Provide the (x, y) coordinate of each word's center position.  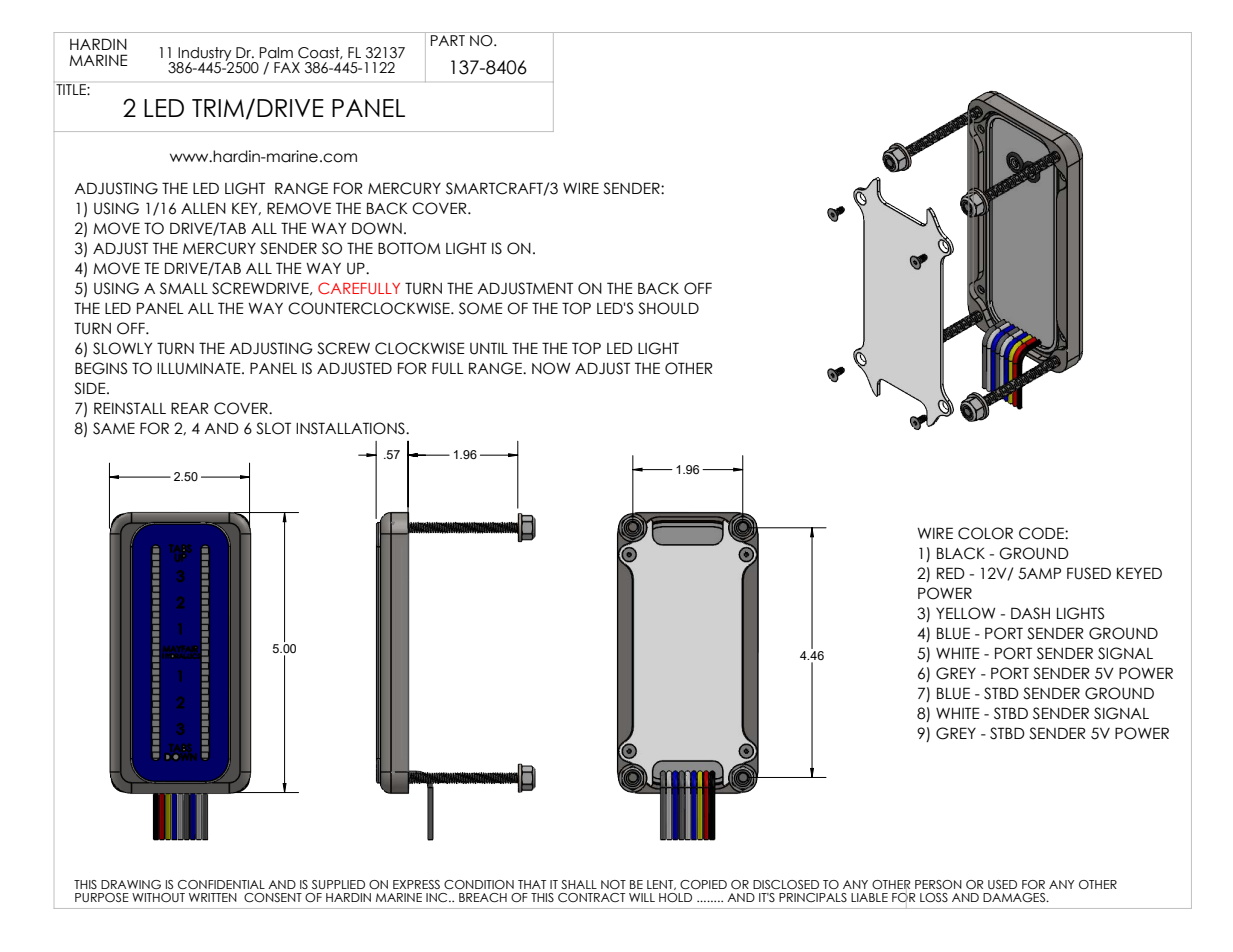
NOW (551, 368)
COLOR (985, 533)
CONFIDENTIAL (221, 884)
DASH (1030, 613)
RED (951, 573)
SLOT (273, 428)
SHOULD (668, 308)
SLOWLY (122, 348)
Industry (205, 55)
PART (448, 40)
